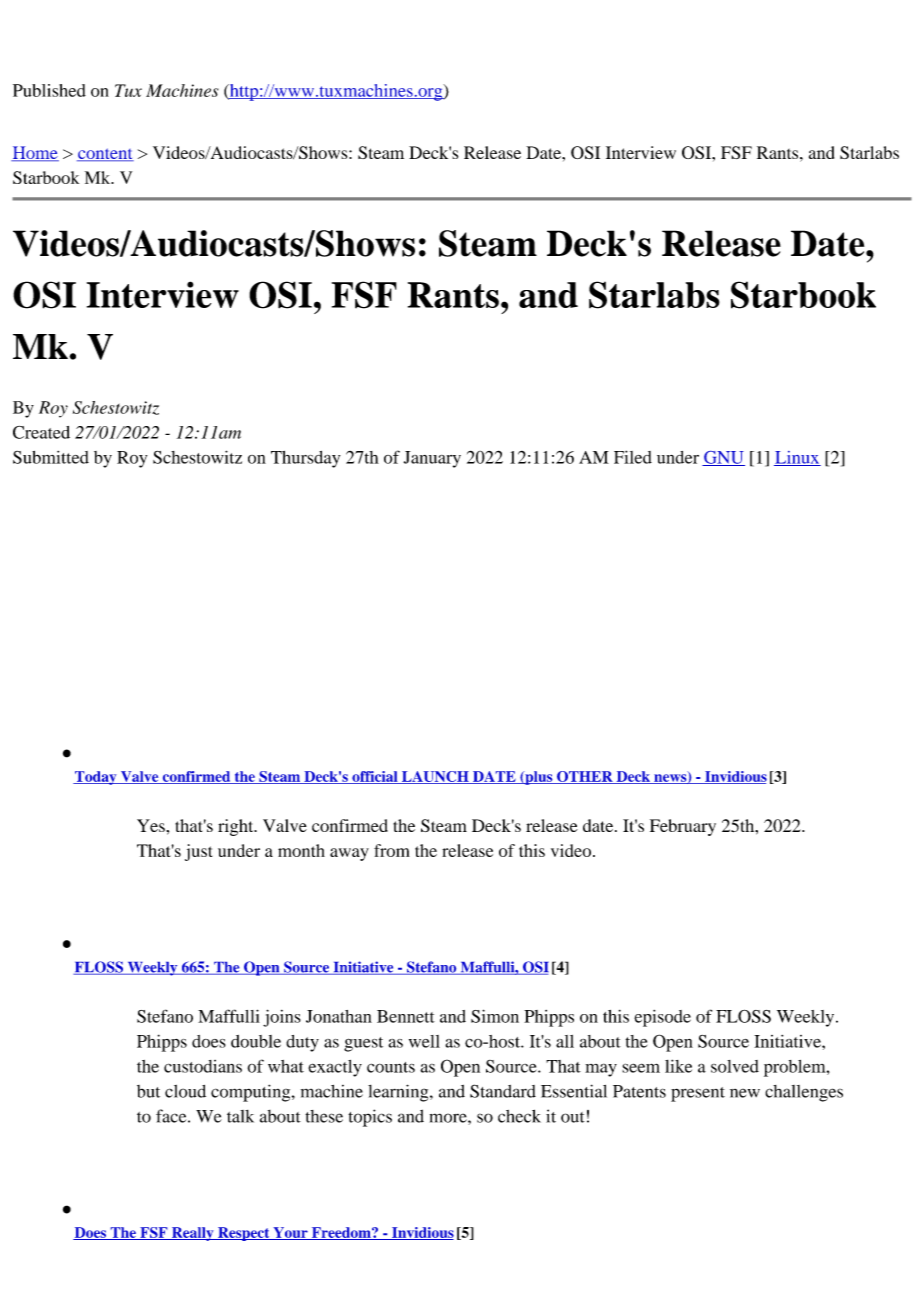 The height and width of the image is (1308, 924). Describe the element at coordinates (49, 90) in the image. I see `Published` at that location.
